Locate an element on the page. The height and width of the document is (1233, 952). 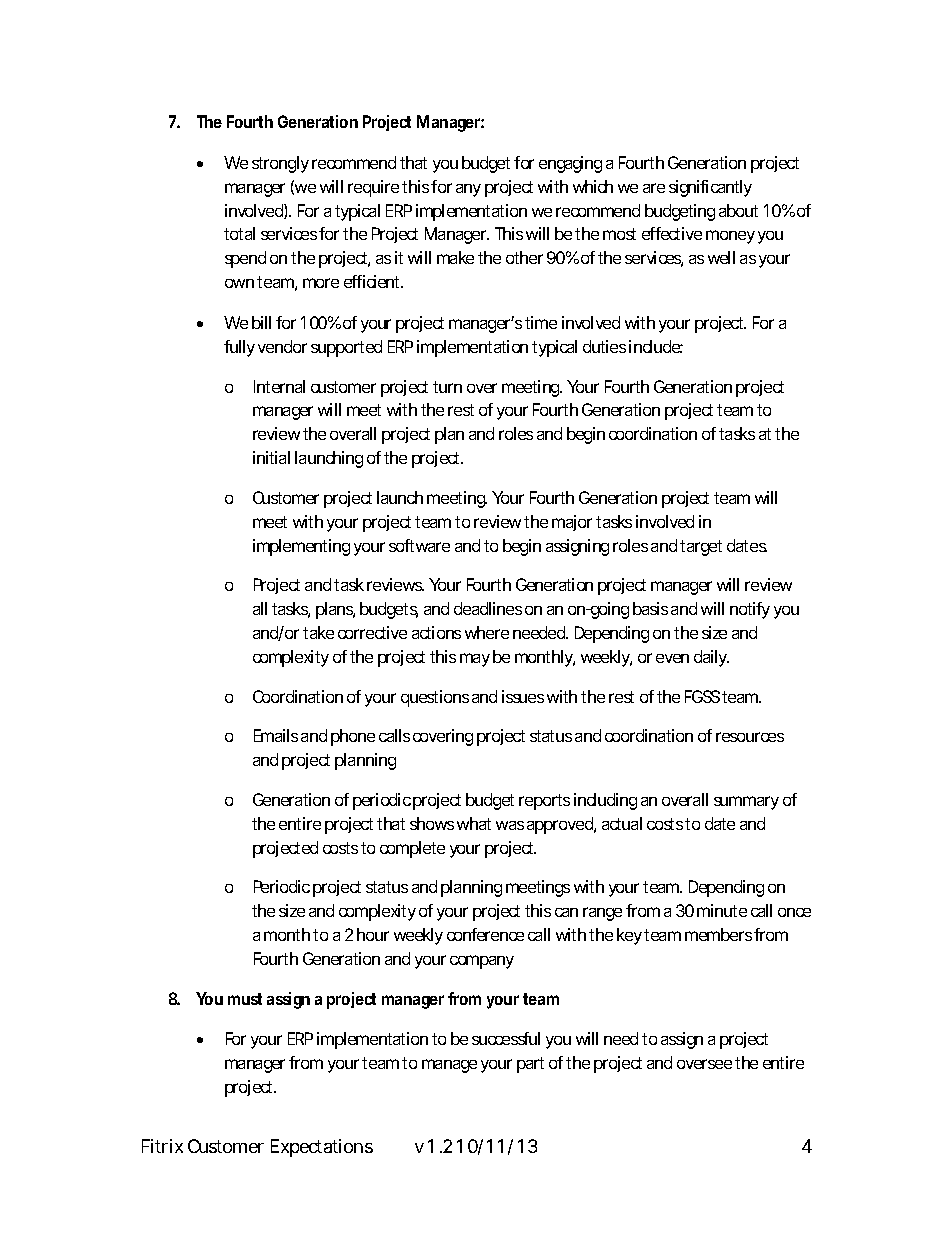
Expectations is located at coordinates (322, 1148).
